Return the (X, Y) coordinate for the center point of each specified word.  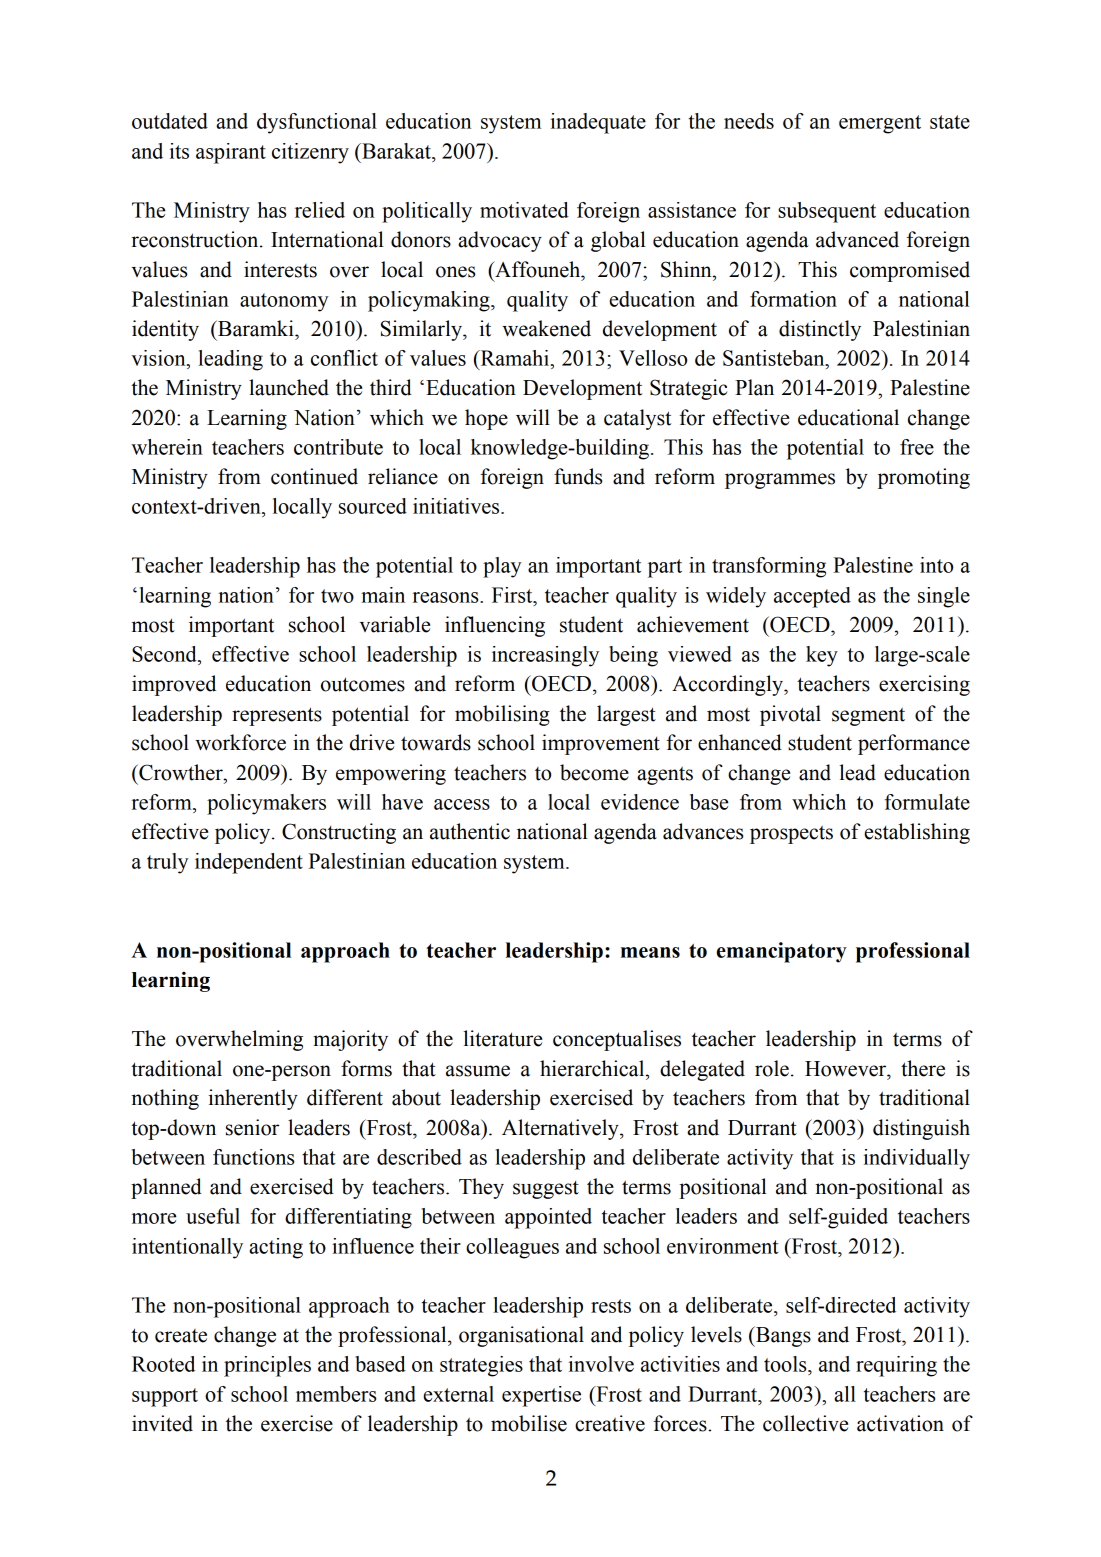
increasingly (545, 656)
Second (165, 654)
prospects (791, 834)
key (822, 656)
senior (252, 1127)
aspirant (231, 153)
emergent (880, 124)
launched (289, 387)
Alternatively (561, 1129)
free (917, 447)
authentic (470, 831)
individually (917, 1159)
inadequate (598, 123)
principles (267, 1366)
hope (486, 419)
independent (249, 863)
